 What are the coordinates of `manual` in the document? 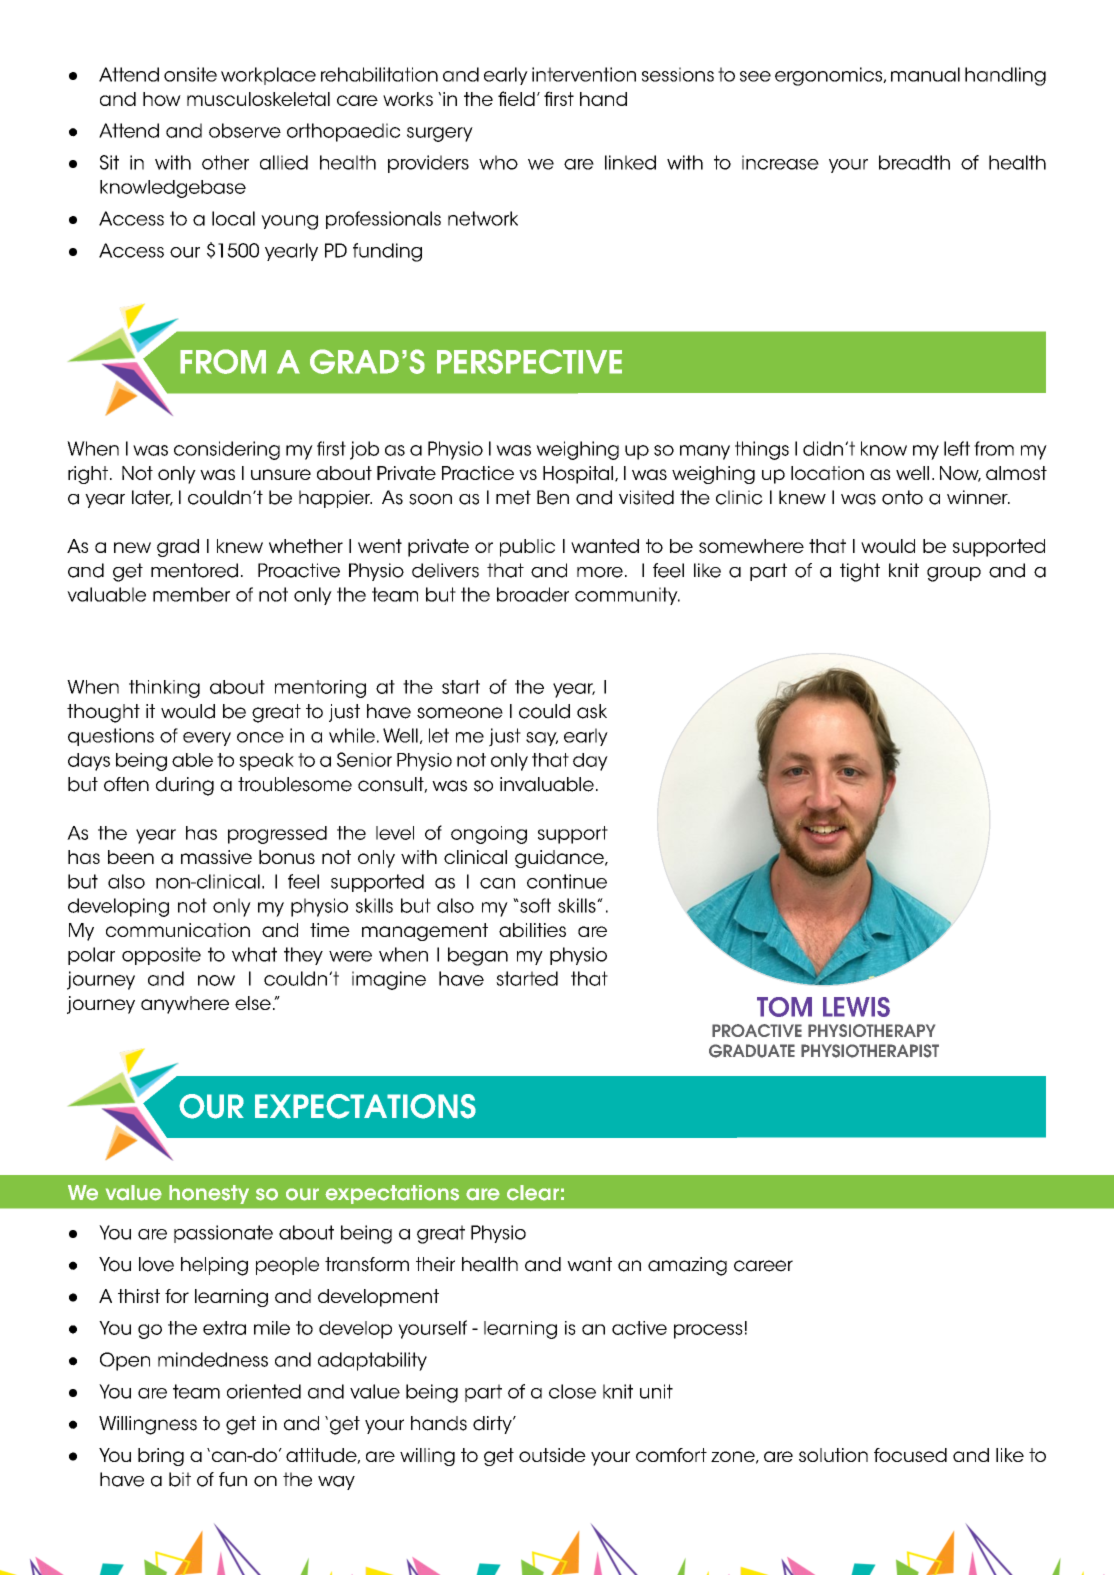 It's located at (925, 74).
